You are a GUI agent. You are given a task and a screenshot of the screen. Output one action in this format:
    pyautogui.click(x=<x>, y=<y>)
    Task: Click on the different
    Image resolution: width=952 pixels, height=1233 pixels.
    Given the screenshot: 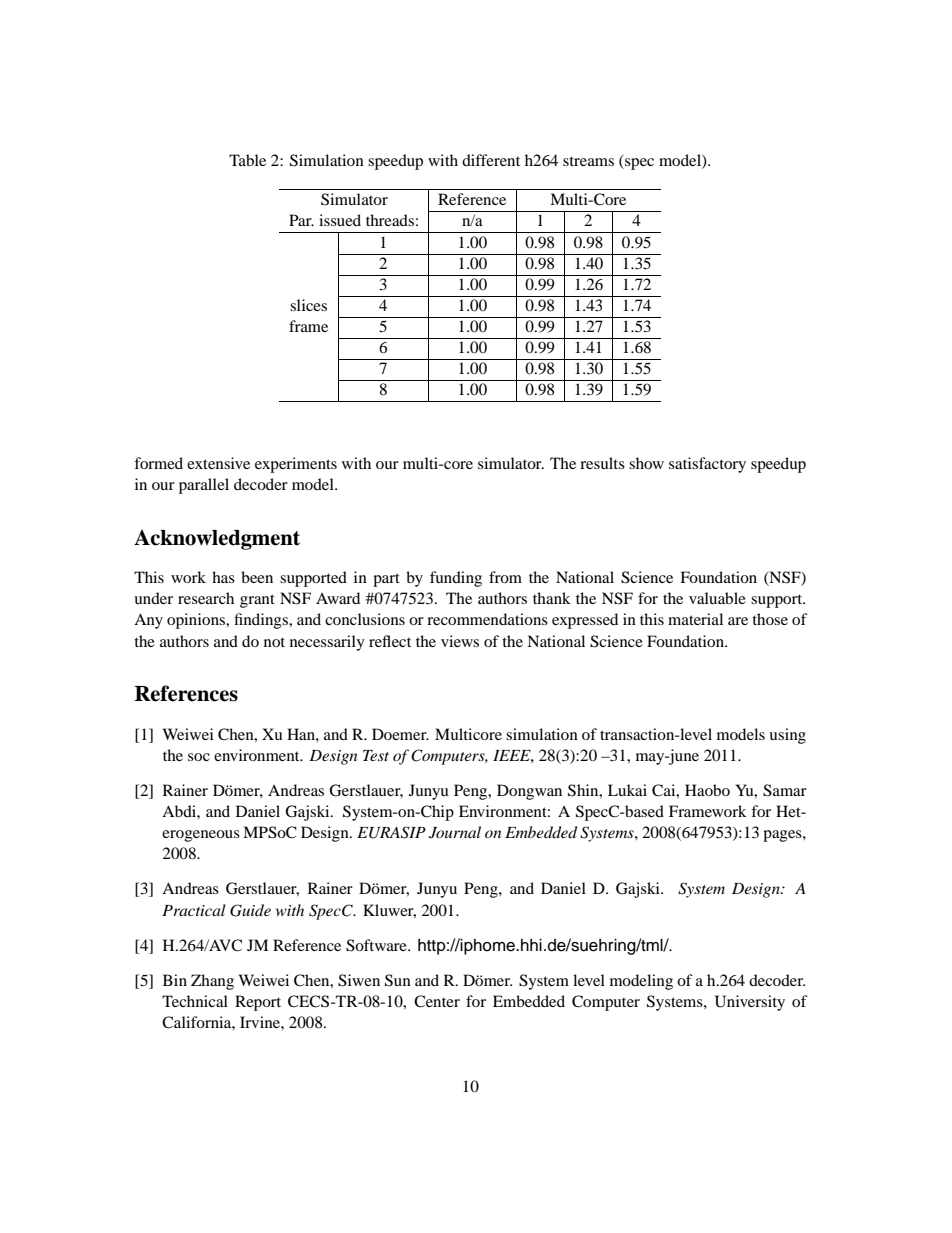 What is the action you would take?
    pyautogui.click(x=491, y=160)
